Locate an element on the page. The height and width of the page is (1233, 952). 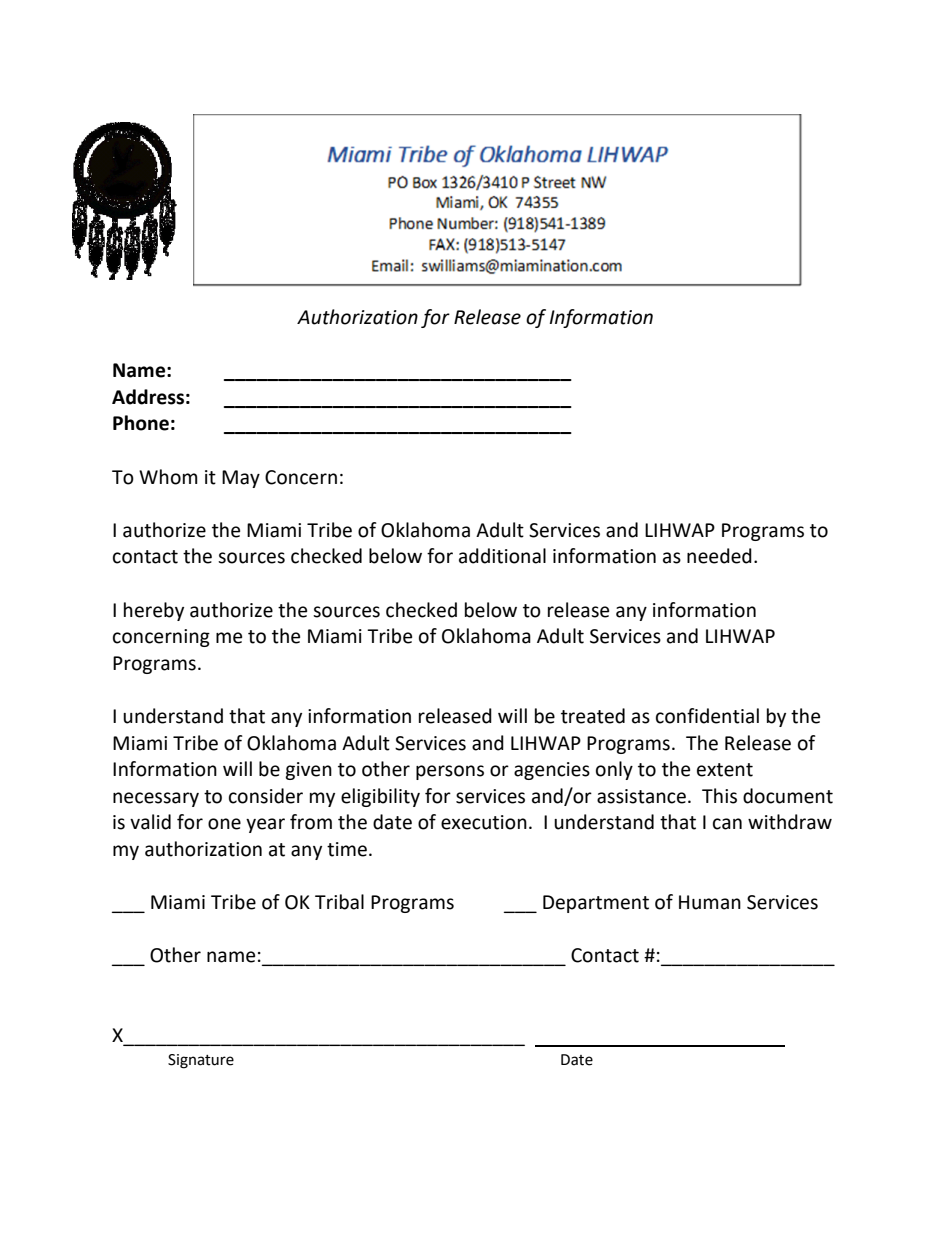
Department is located at coordinates (596, 904).
